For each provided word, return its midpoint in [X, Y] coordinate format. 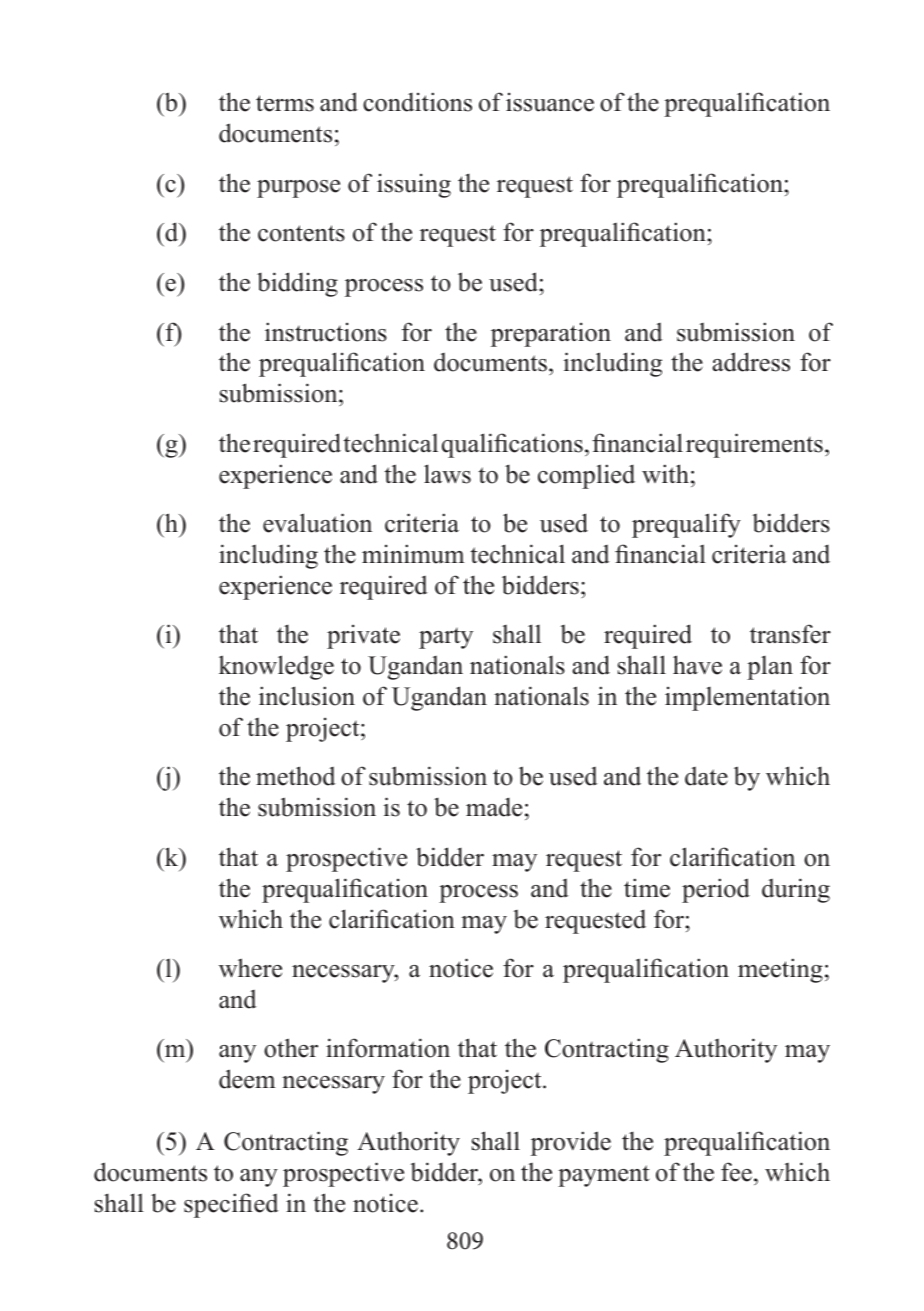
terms [285, 103]
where [250, 968]
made [494, 807]
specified [231, 1205]
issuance [550, 102]
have [697, 665]
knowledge [276, 667]
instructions [326, 332]
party [446, 638]
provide [571, 1143]
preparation [551, 335]
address [751, 362]
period [716, 890]
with [665, 473]
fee [736, 1172]
